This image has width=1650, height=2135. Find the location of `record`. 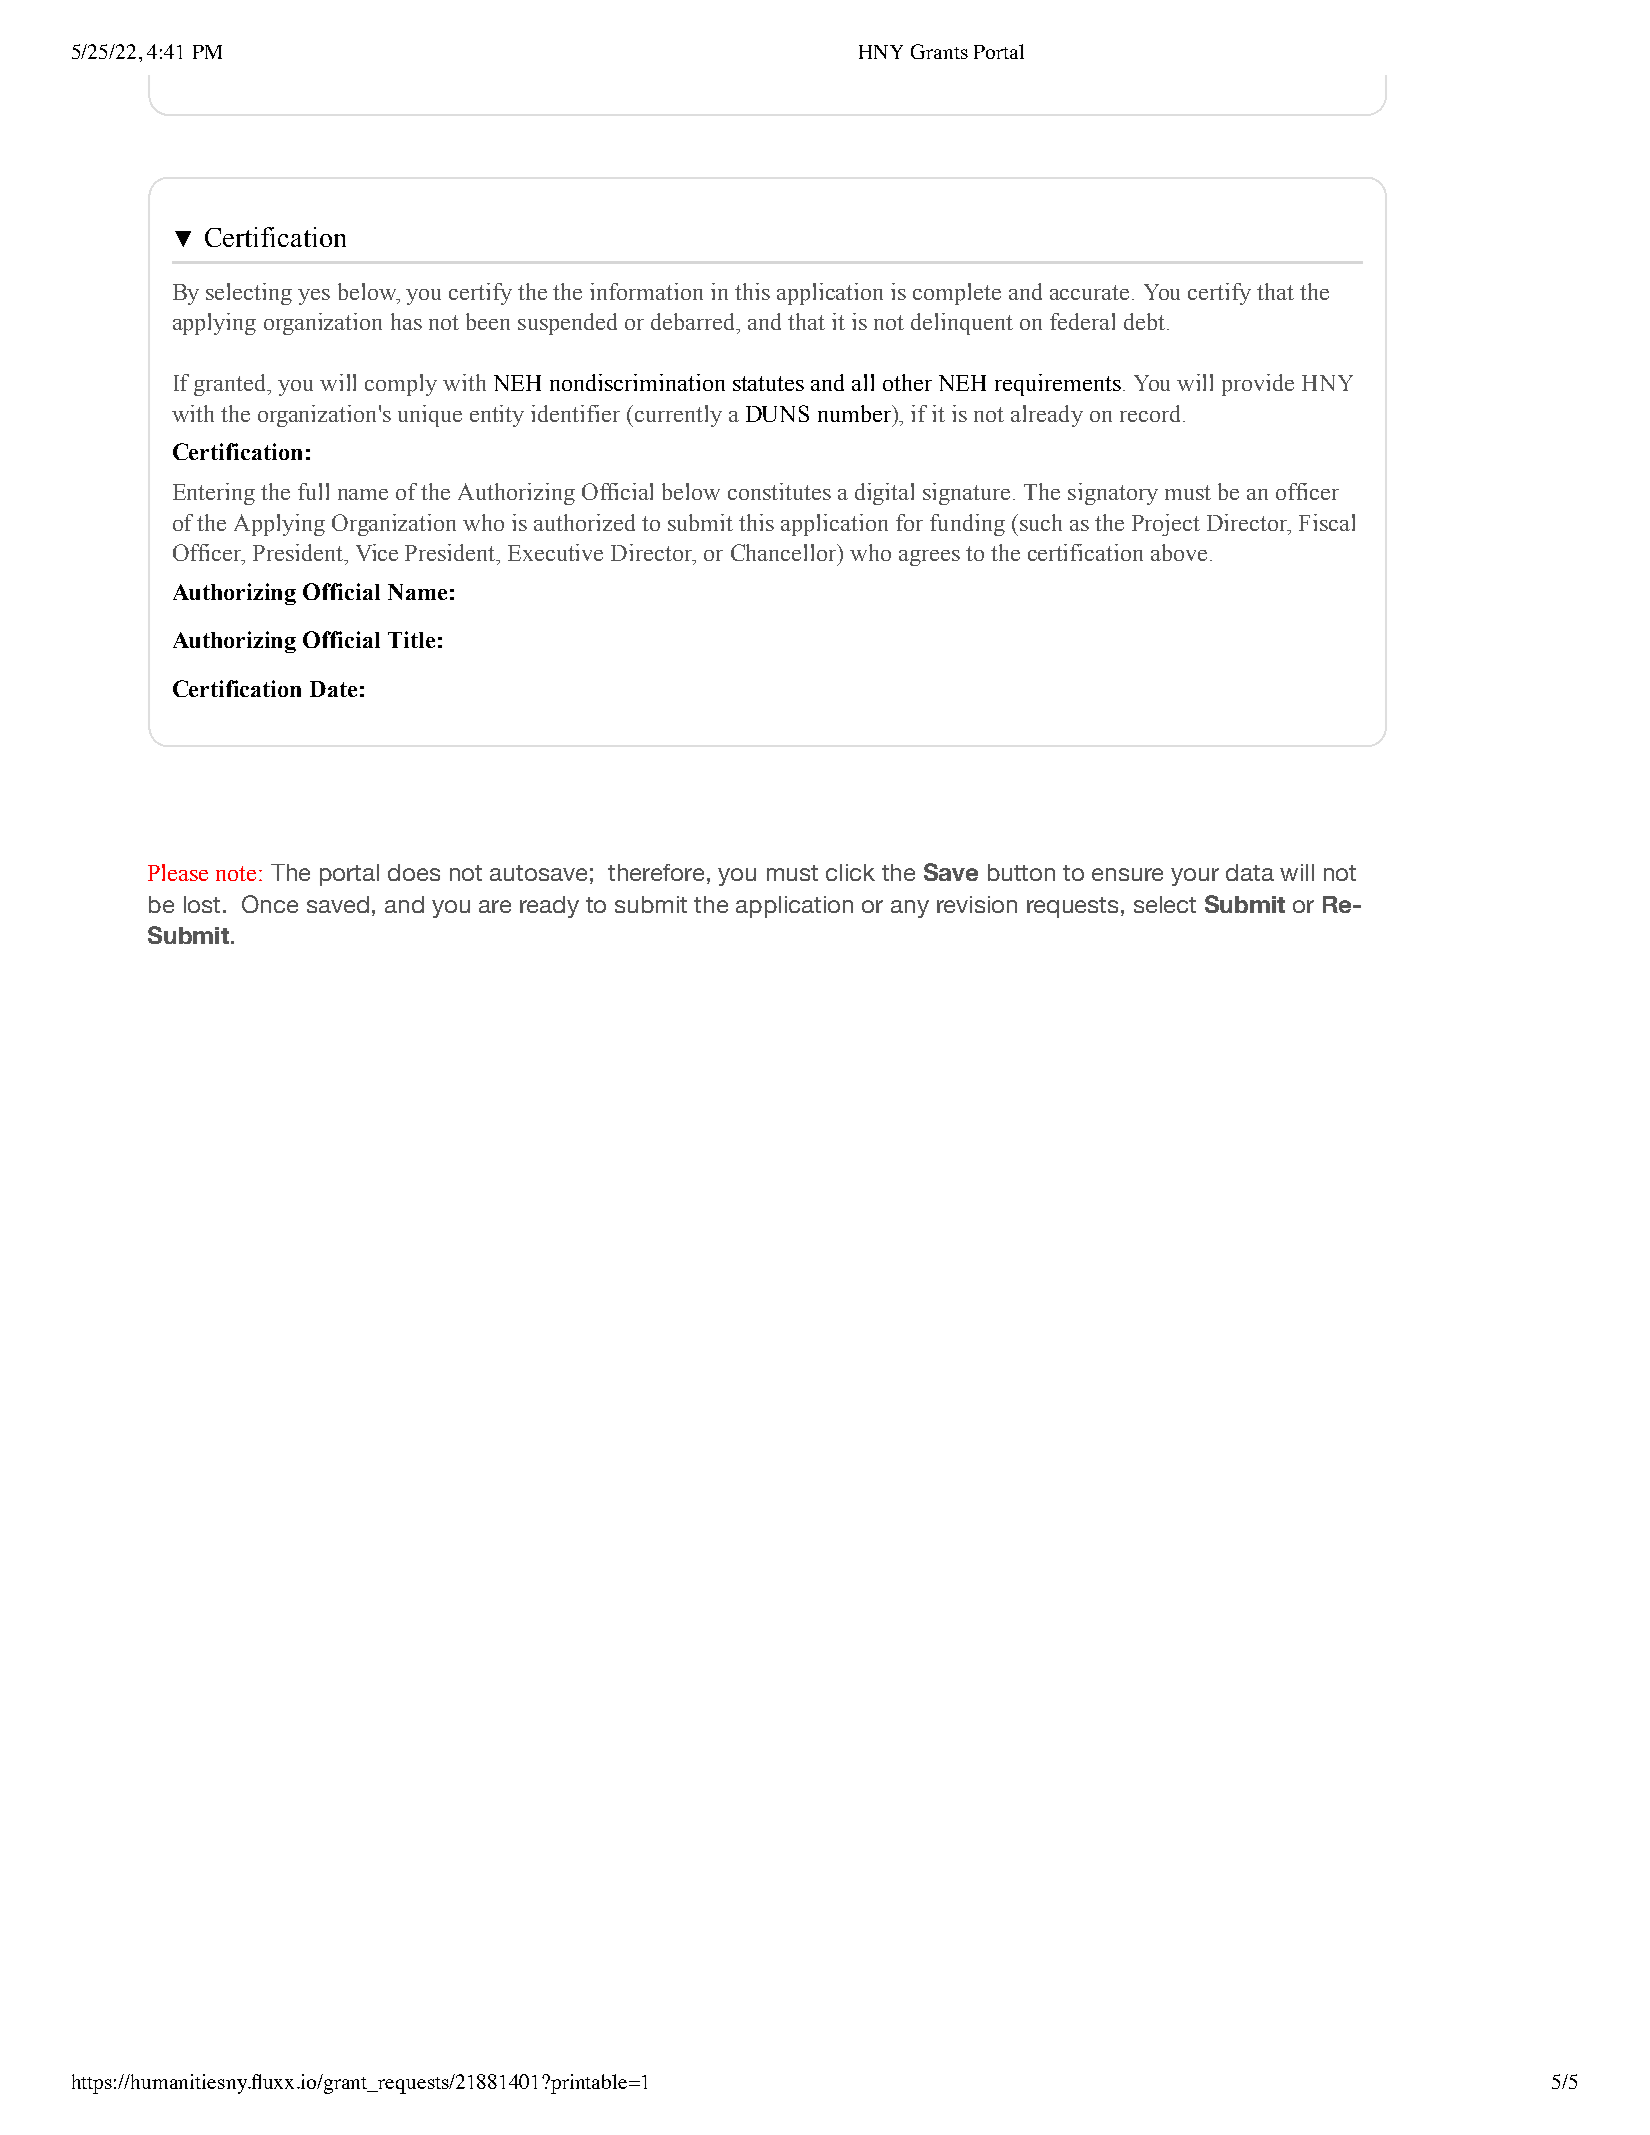

record is located at coordinates (1152, 413).
